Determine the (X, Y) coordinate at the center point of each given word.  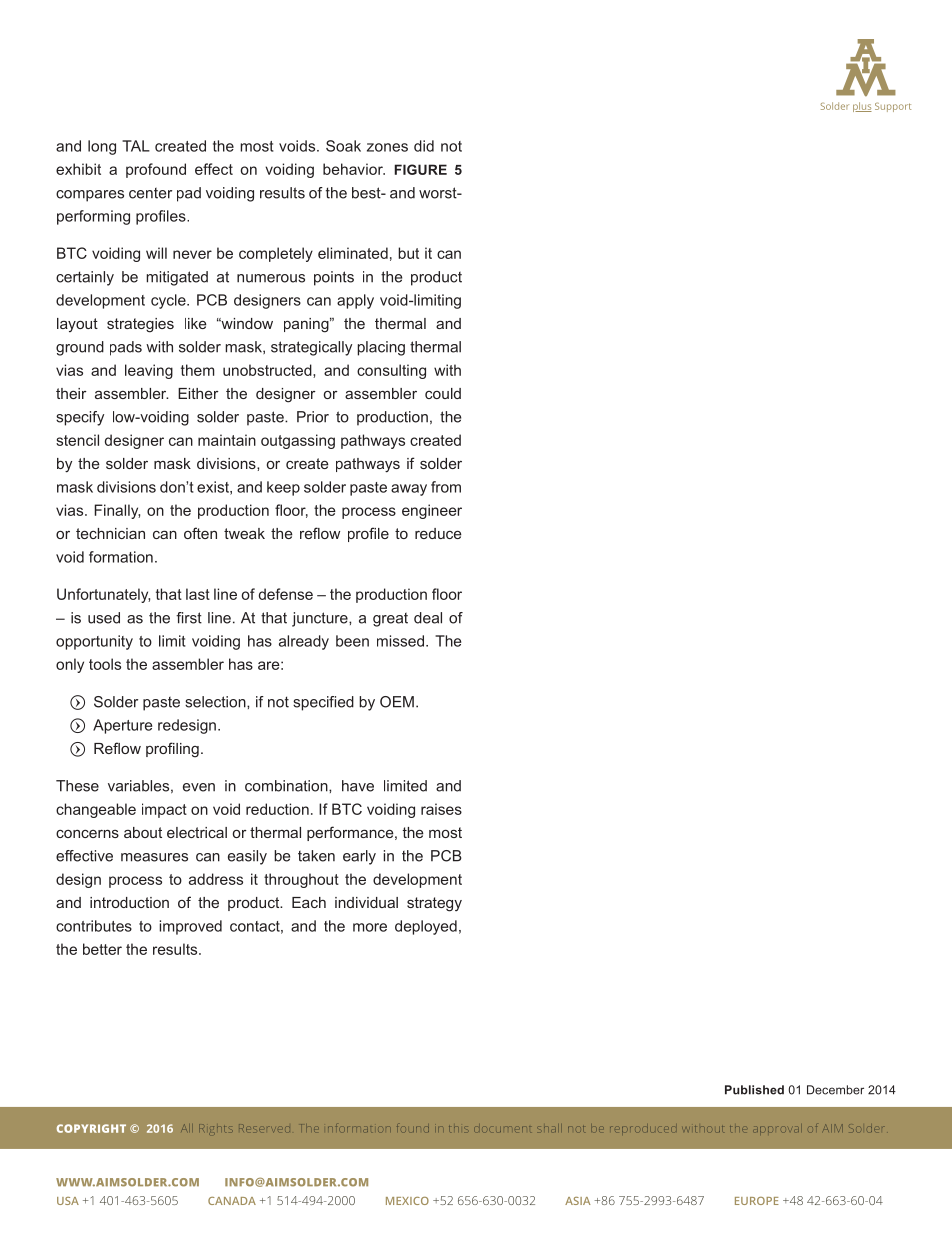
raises (441, 809)
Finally (117, 511)
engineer (432, 511)
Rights (216, 1129)
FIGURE (420, 169)
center (150, 193)
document (502, 1129)
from (446, 487)
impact (164, 810)
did (424, 146)
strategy (434, 904)
